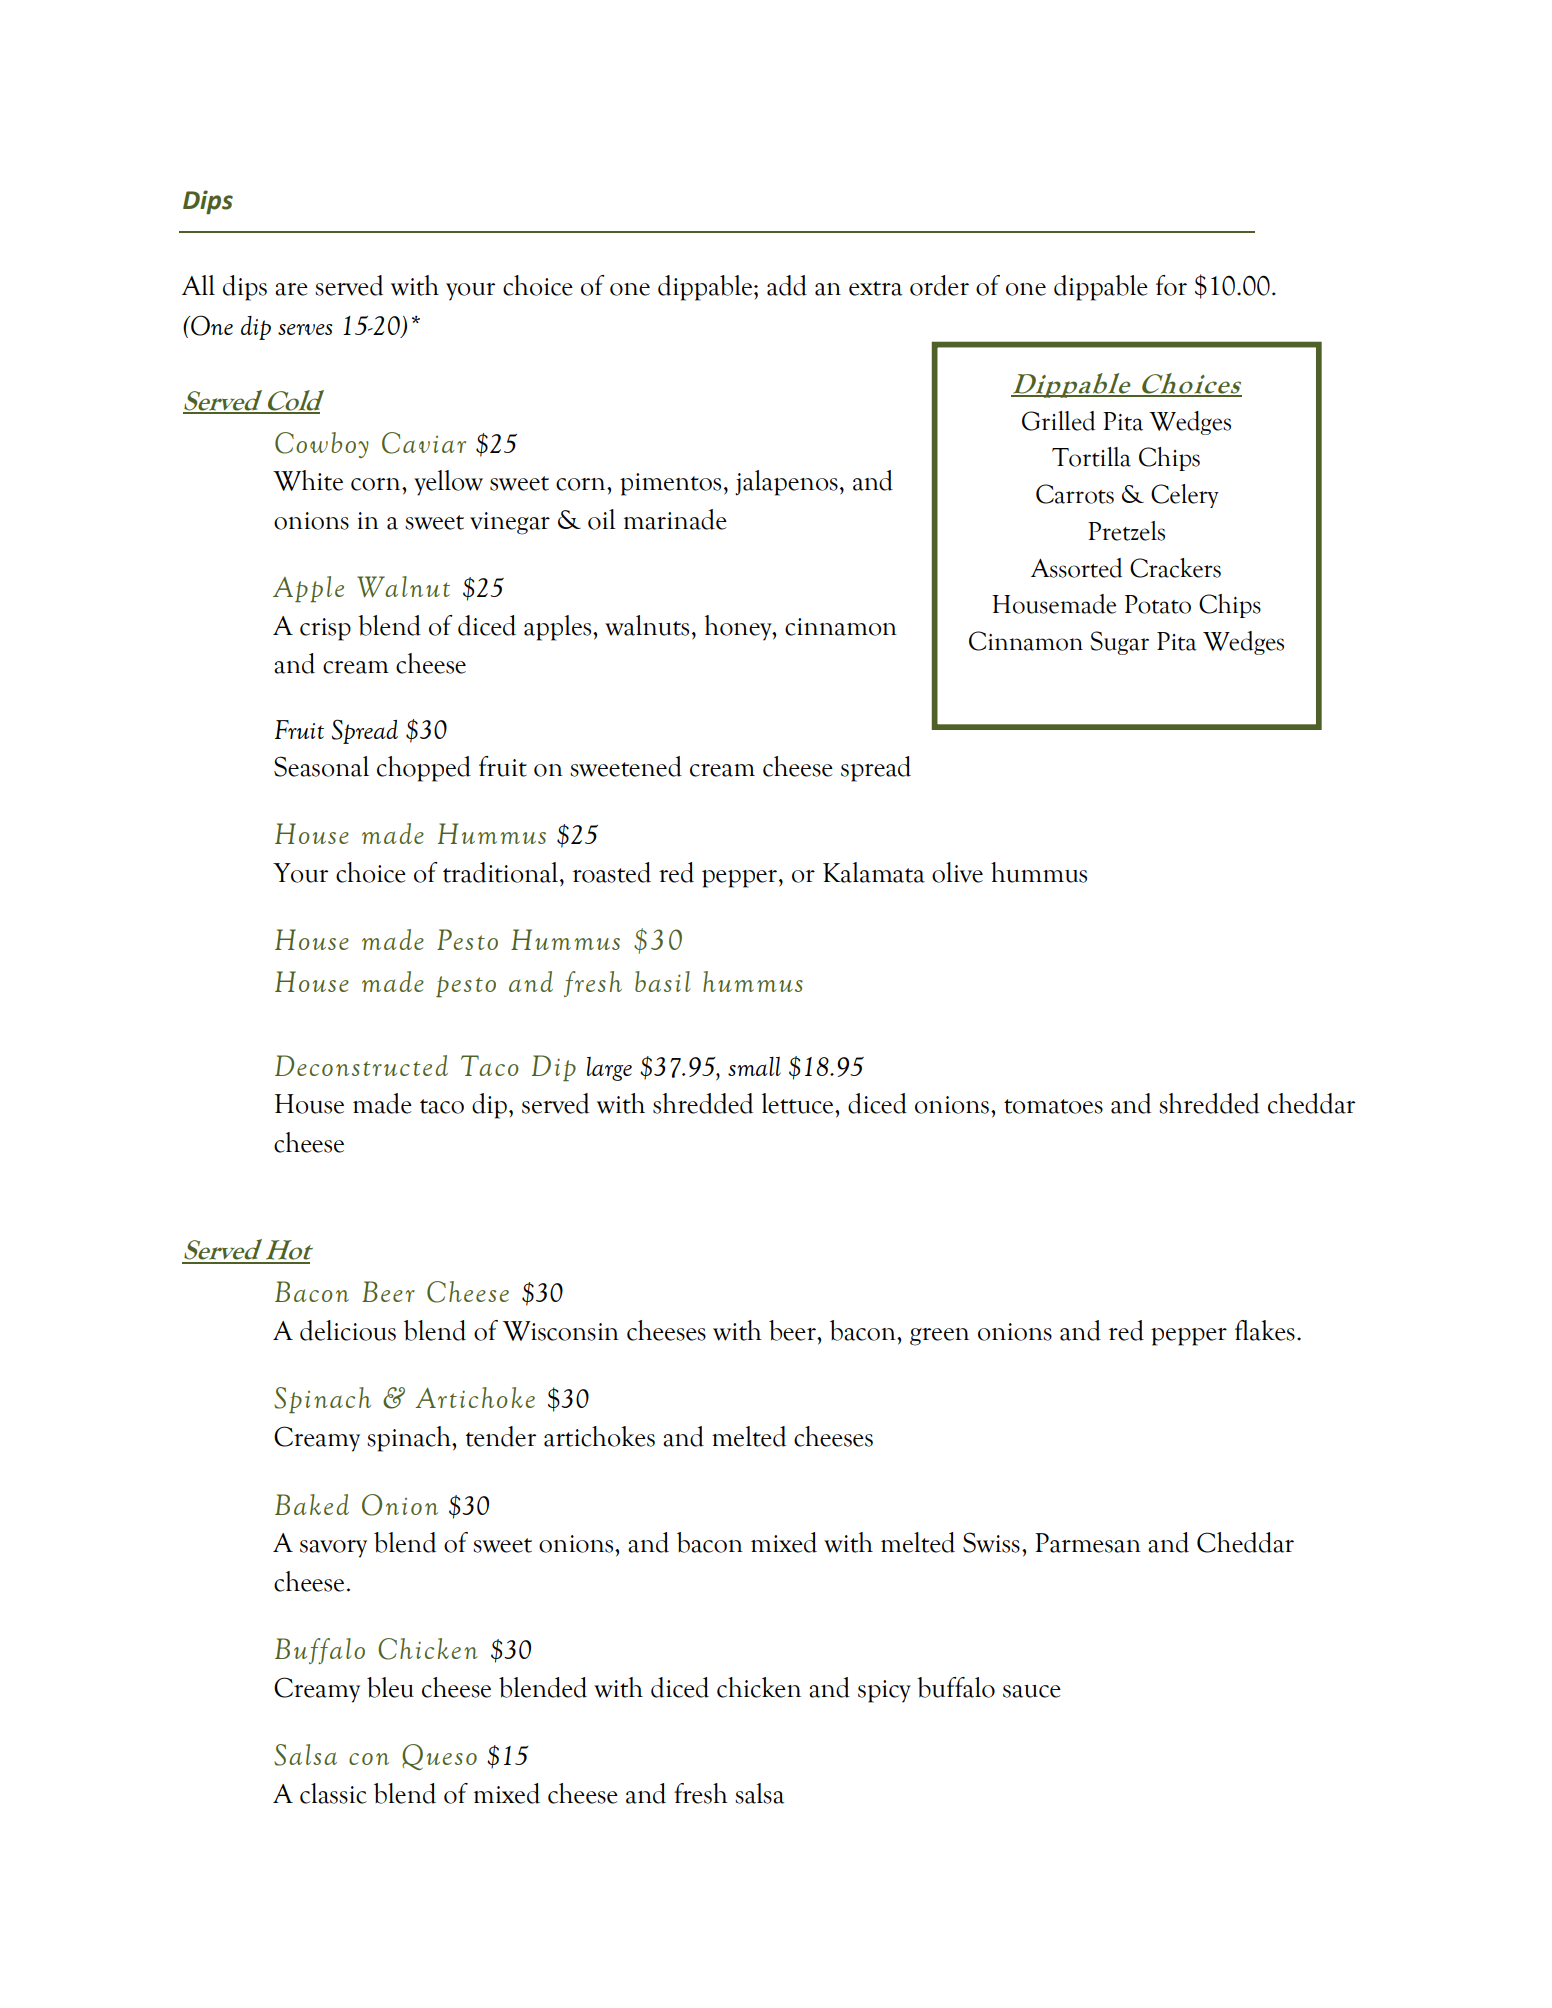  What do you see at coordinates (1119, 643) in the document?
I see `Sugar` at bounding box center [1119, 643].
